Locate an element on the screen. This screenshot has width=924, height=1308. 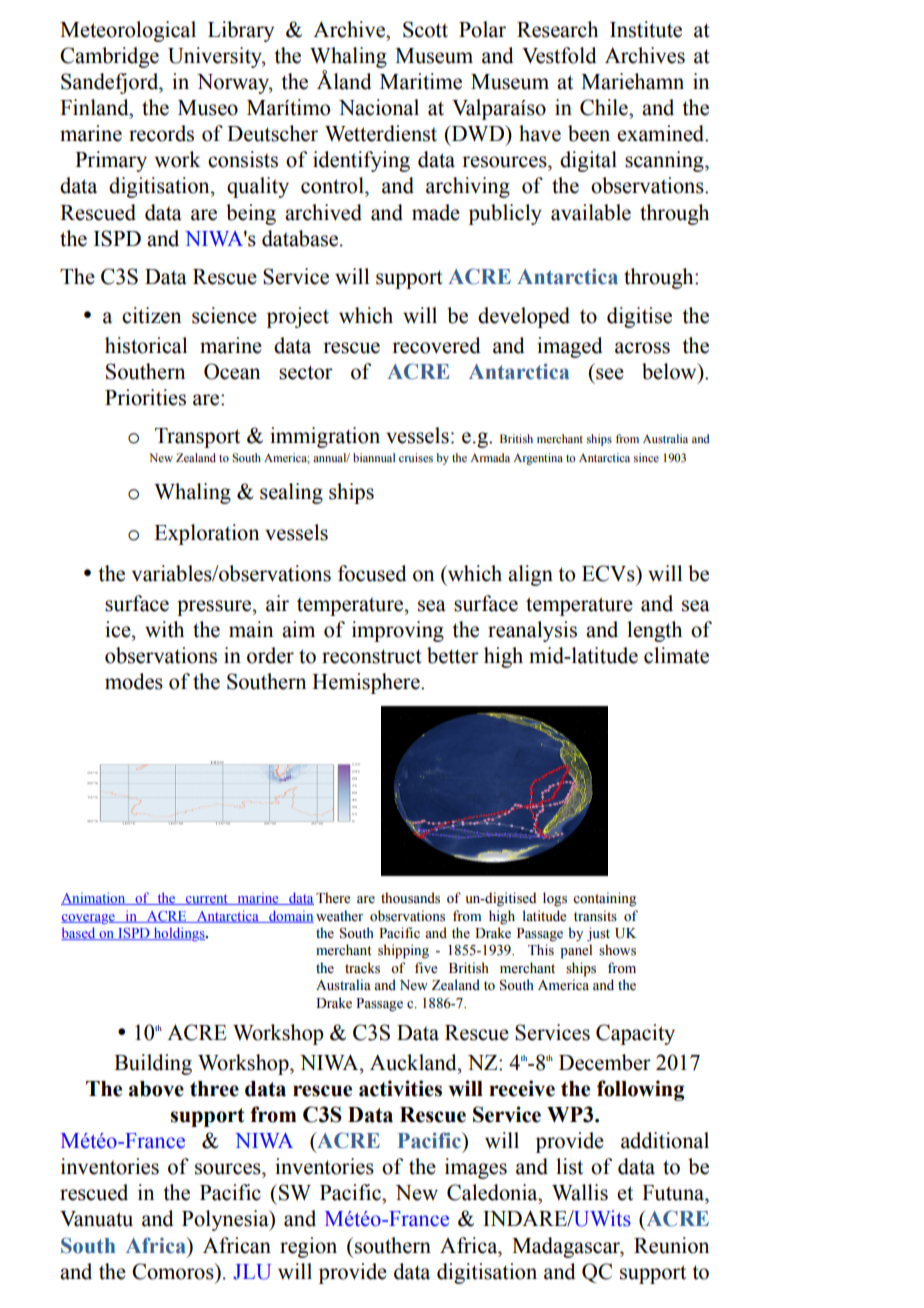
with is located at coordinates (164, 629).
